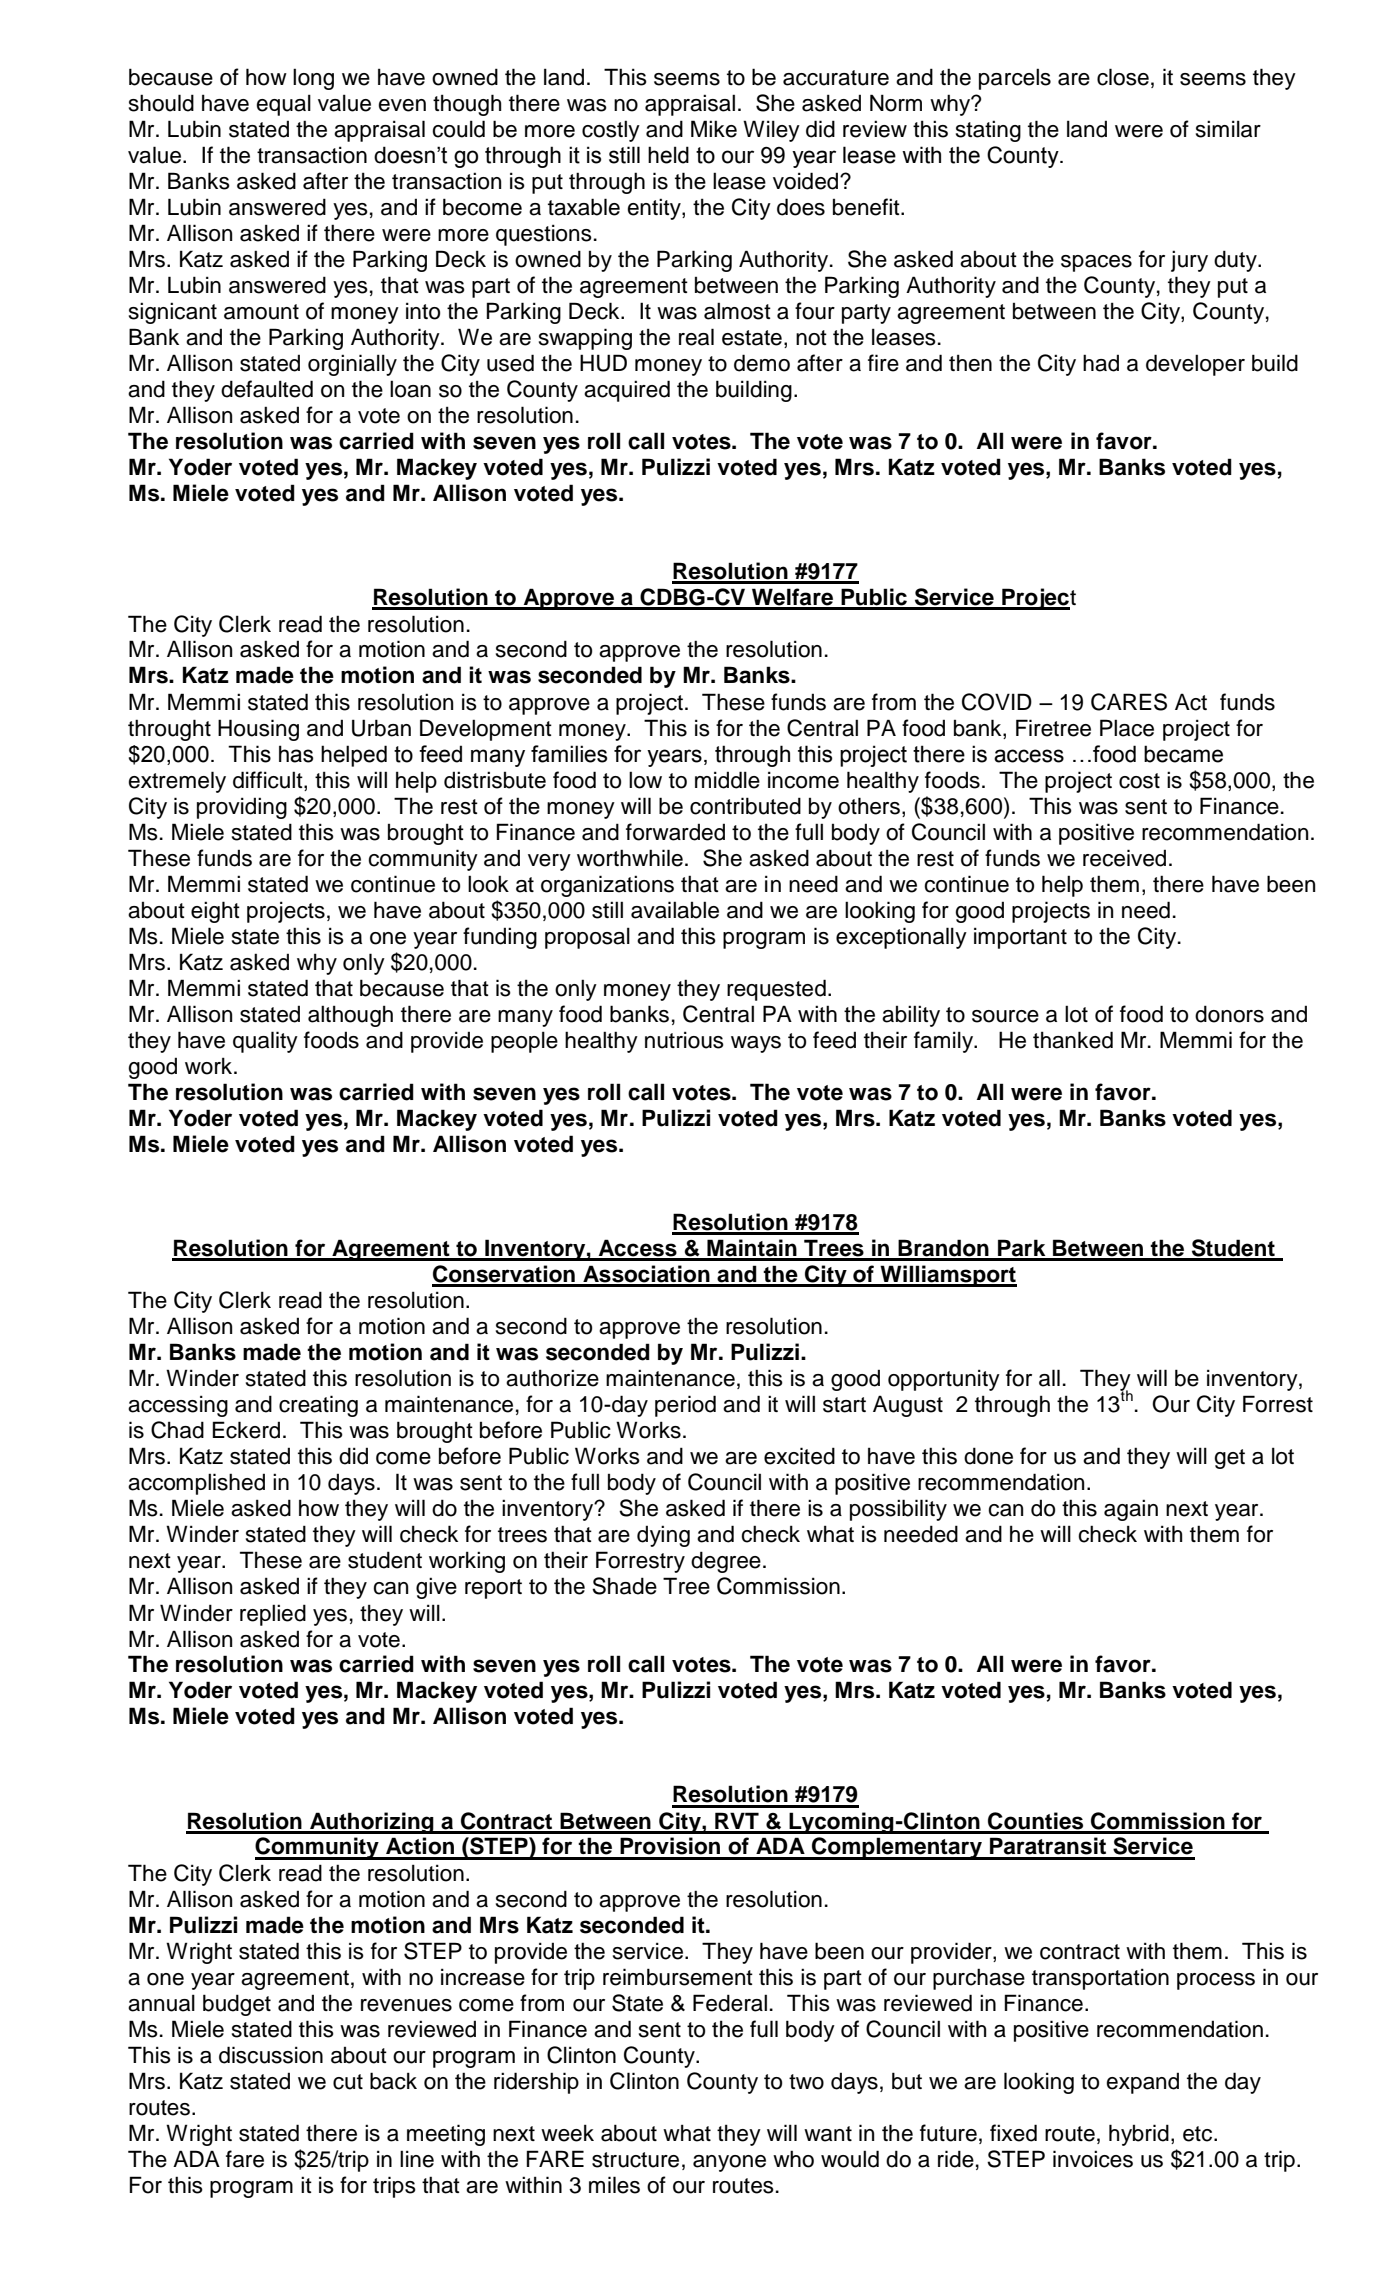 The height and width of the page is (2281, 1385). I want to click on CARES, so click(1129, 702).
